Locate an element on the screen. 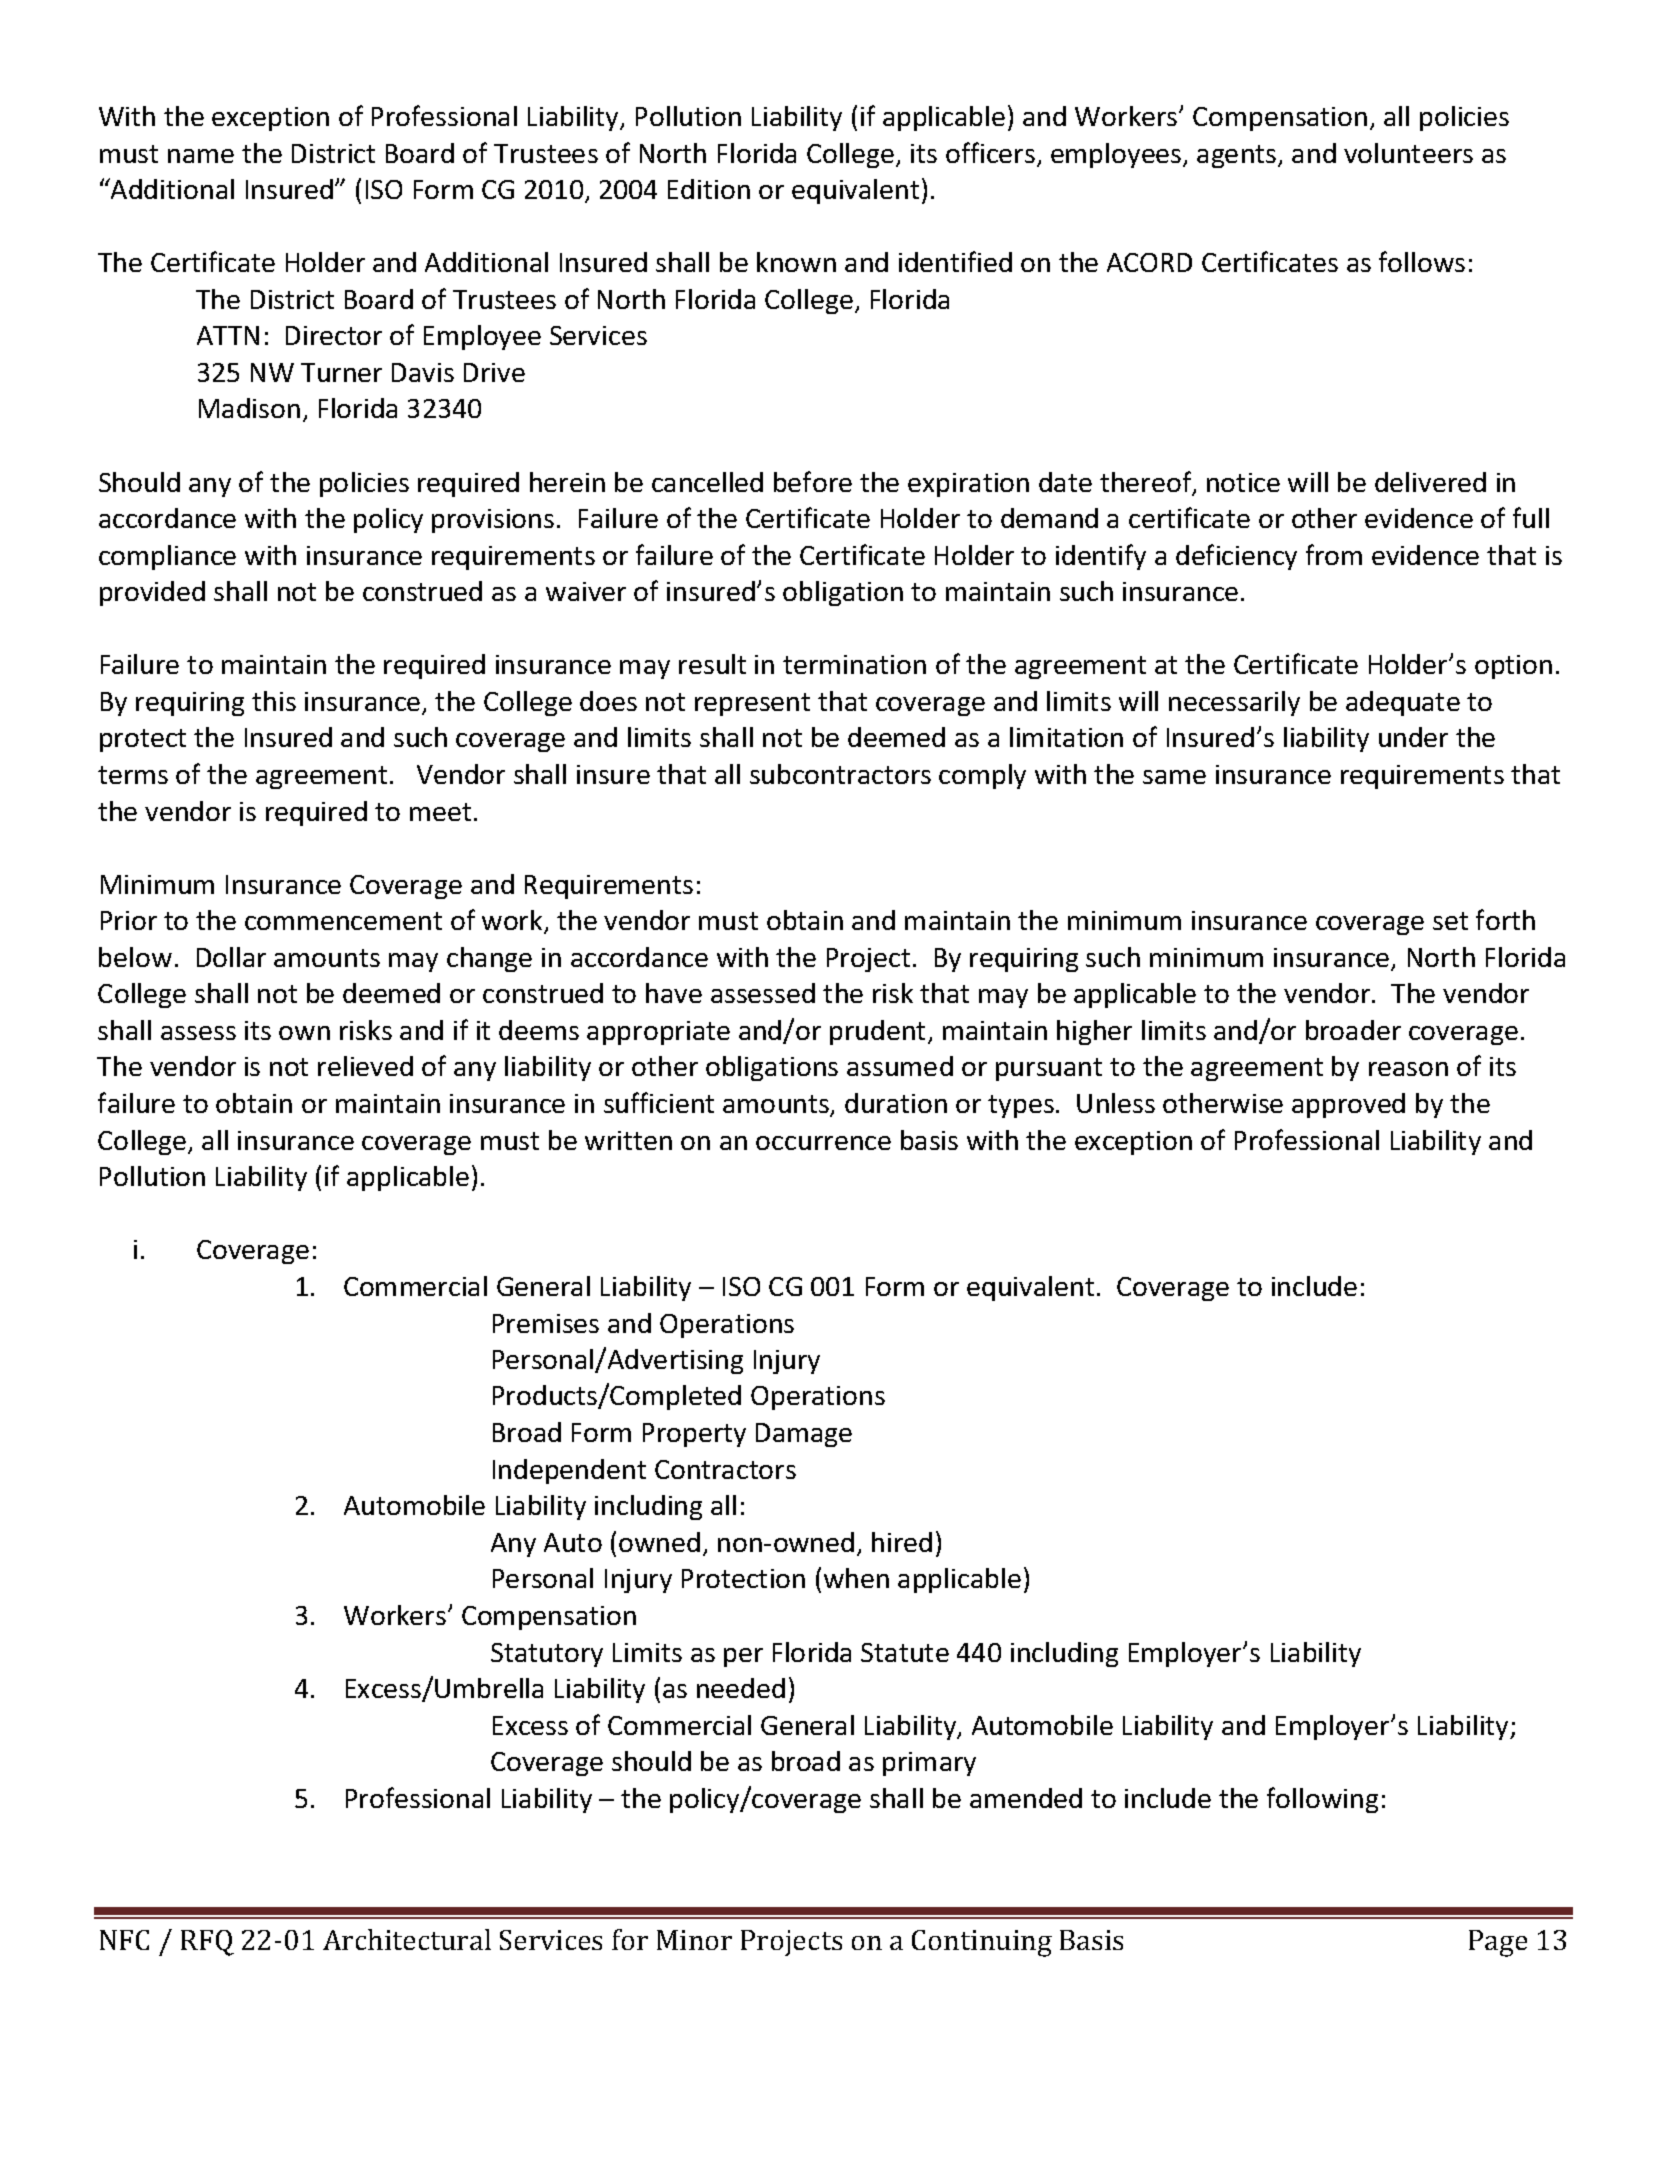  name is located at coordinates (201, 156).
